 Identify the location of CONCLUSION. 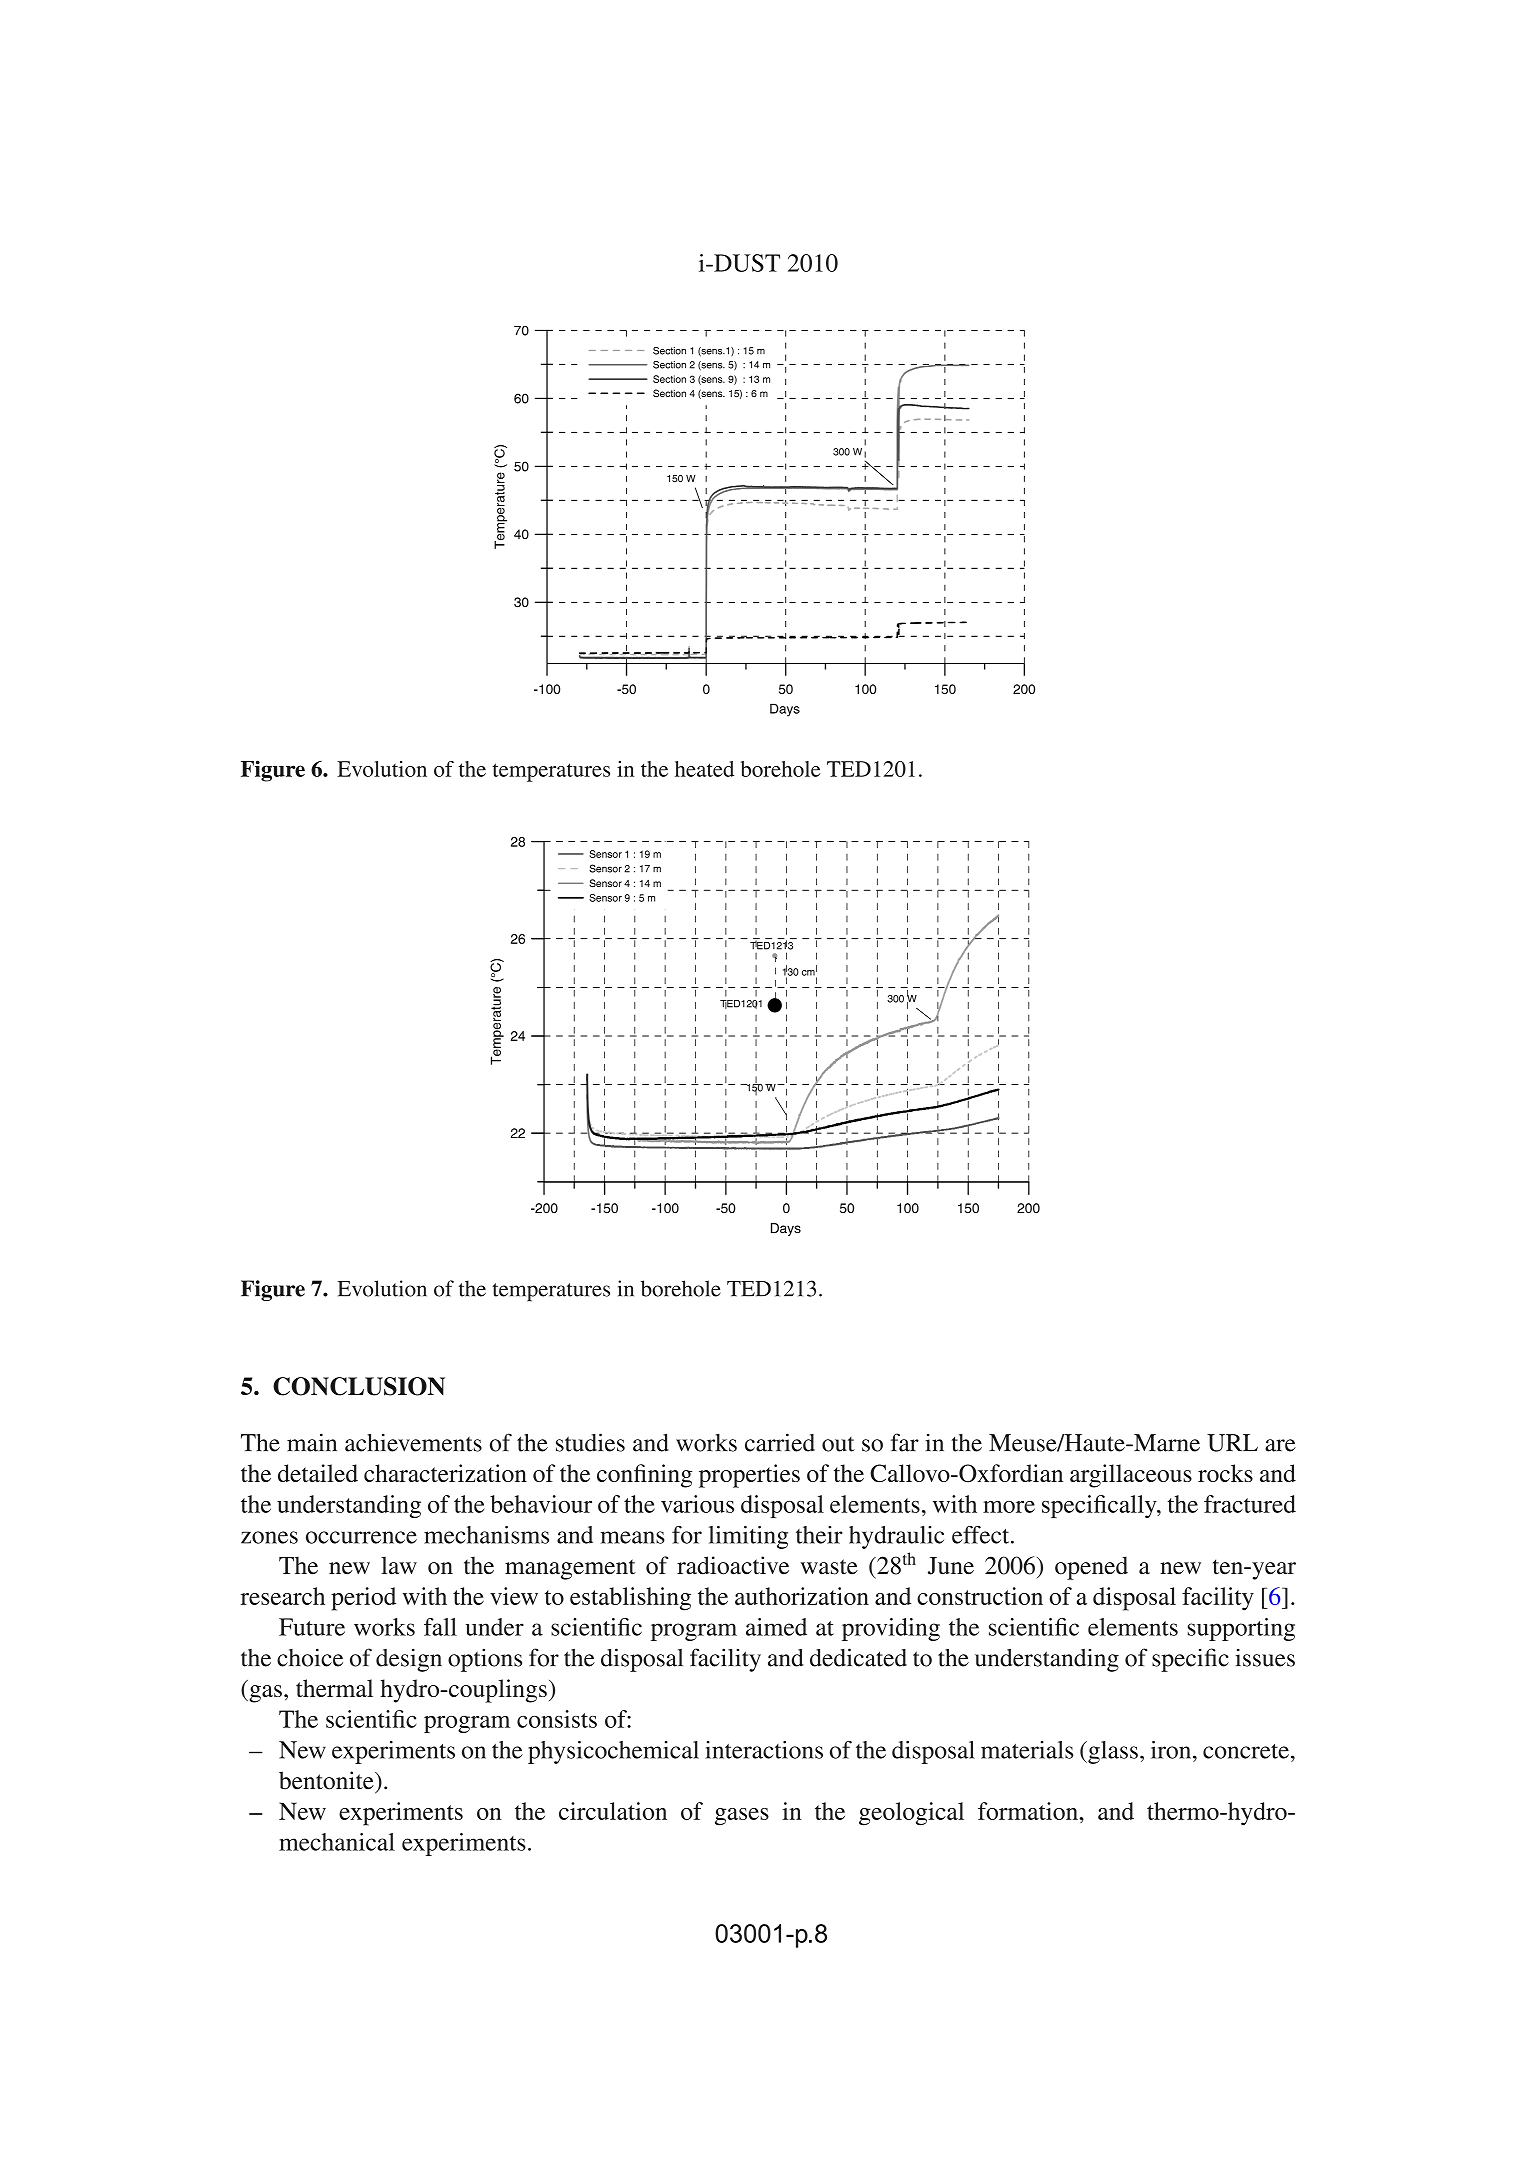
(359, 1386).
